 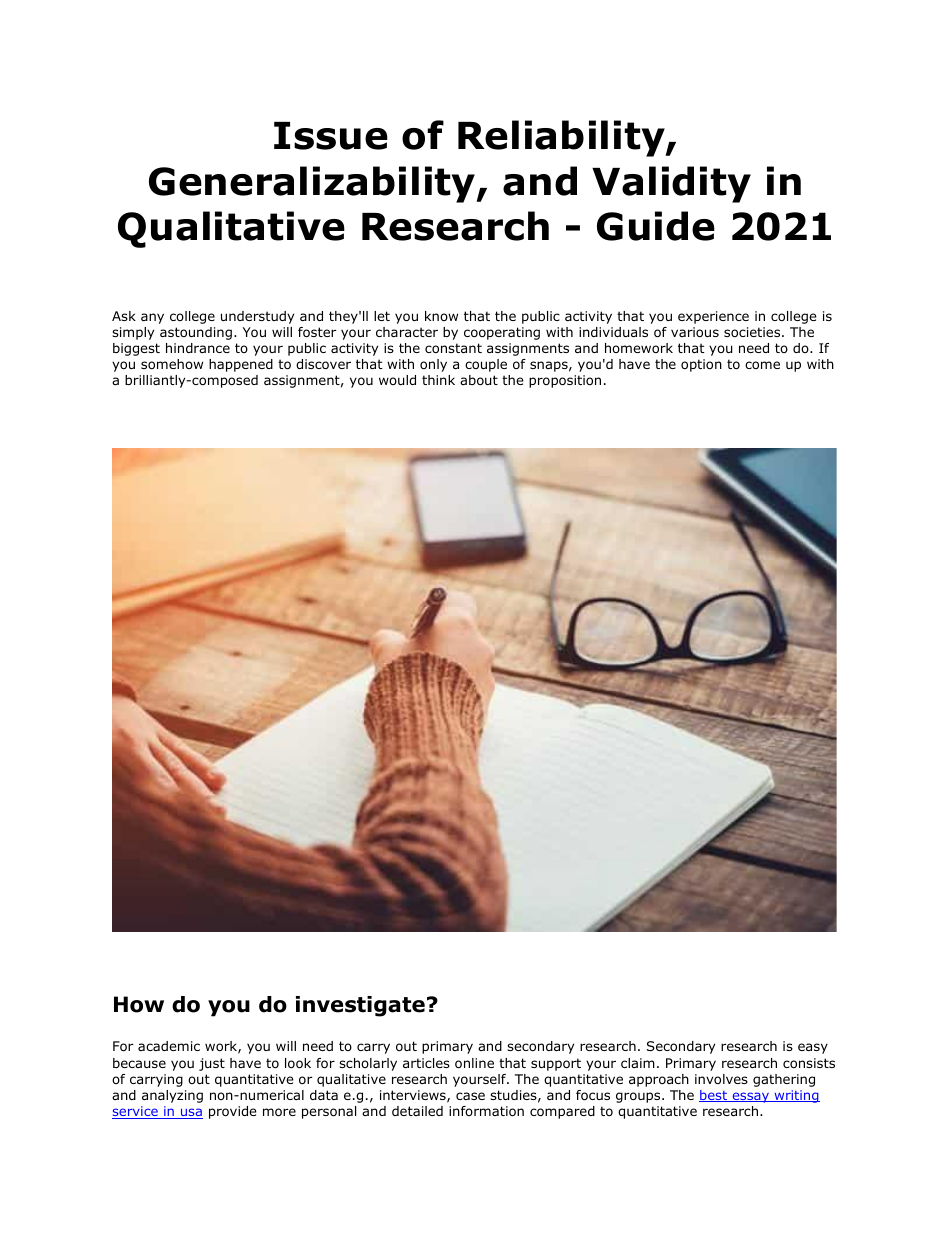 I want to click on Validity, so click(x=671, y=184).
